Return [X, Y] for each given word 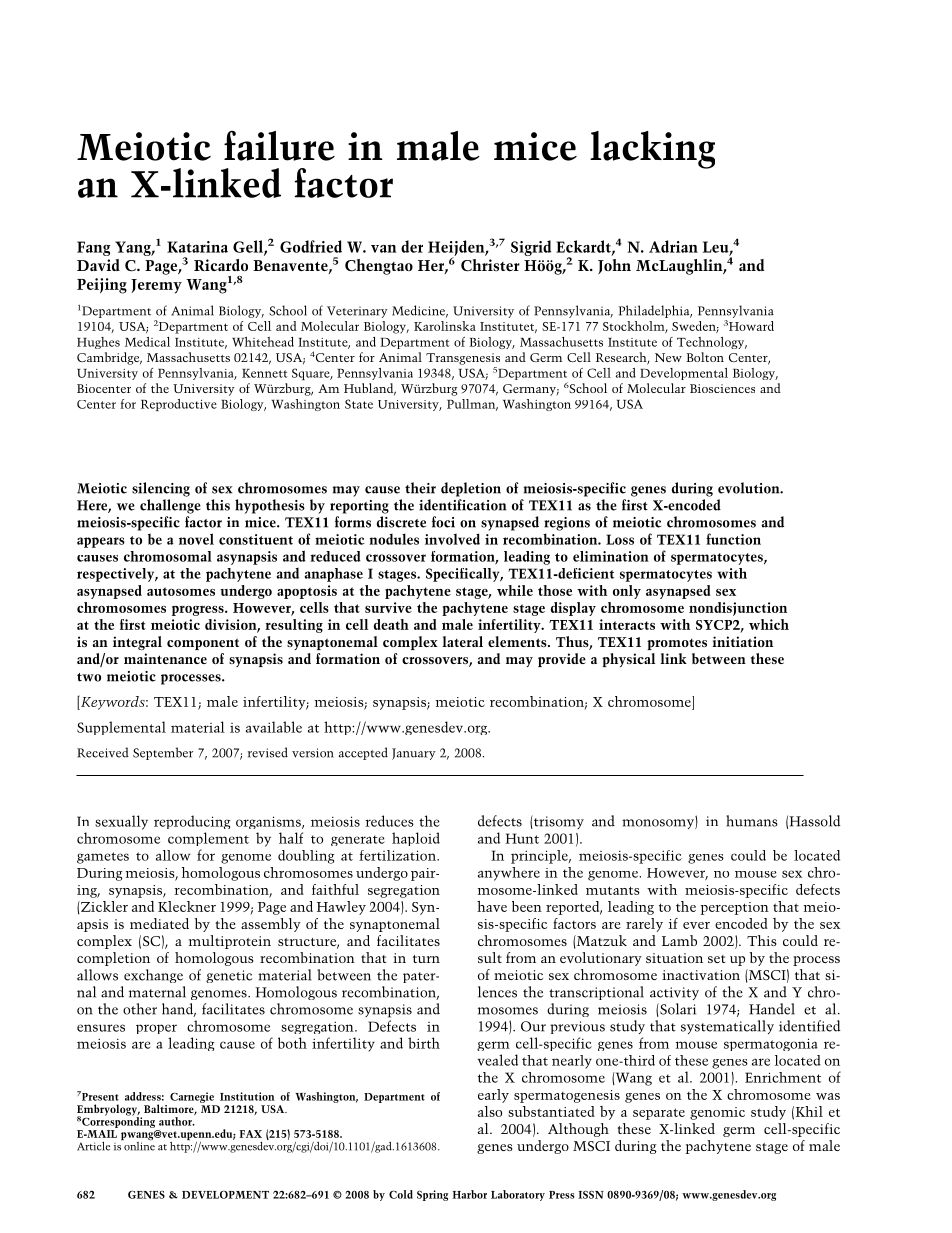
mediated [159, 923]
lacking [652, 150]
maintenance [165, 658]
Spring [432, 1195]
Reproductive [179, 405]
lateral [462, 641]
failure [279, 146]
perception [734, 908]
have [492, 906]
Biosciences [722, 388]
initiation [742, 641]
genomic [717, 1113]
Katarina [197, 247]
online [138, 1145]
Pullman [472, 405]
